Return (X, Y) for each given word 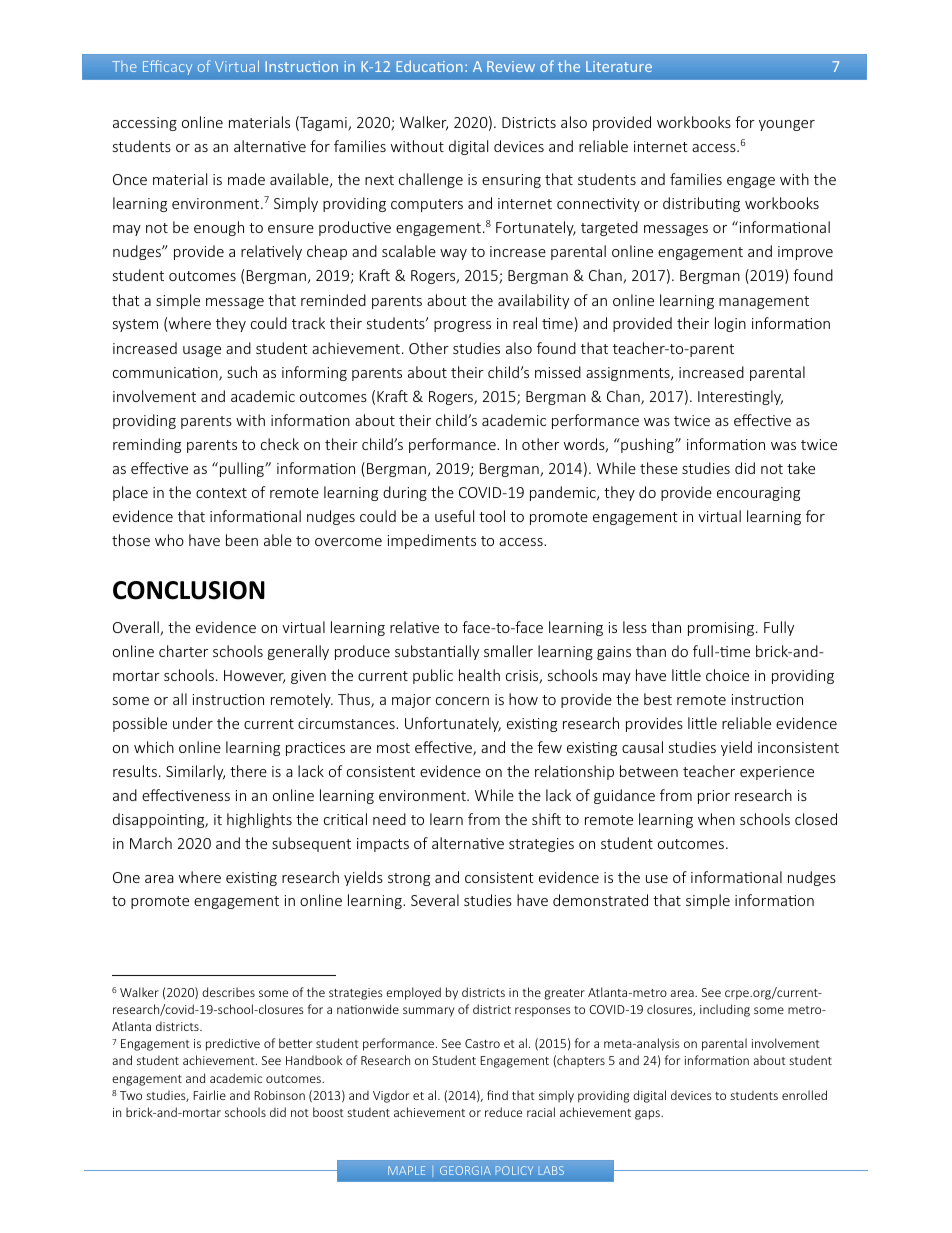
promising (722, 629)
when (716, 819)
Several (435, 900)
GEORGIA (465, 1170)
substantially (437, 652)
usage (202, 351)
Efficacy (167, 67)
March (151, 843)
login (730, 324)
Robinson (279, 1095)
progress (462, 326)
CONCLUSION (189, 590)
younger (787, 125)
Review (511, 66)
